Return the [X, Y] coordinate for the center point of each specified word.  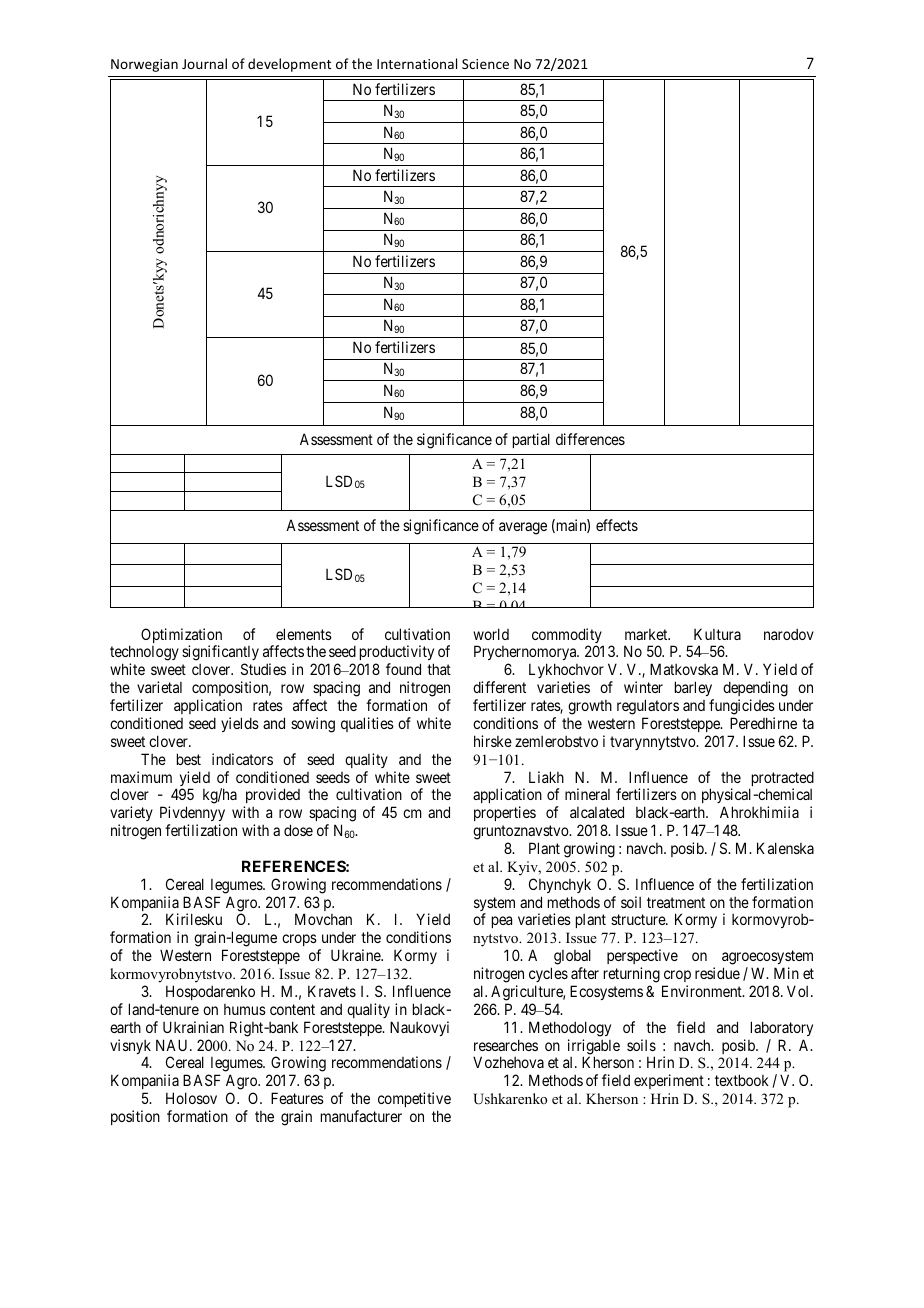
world [491, 634]
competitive [414, 1099]
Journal [204, 63]
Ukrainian [193, 1027]
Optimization [181, 637]
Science [485, 64]
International [417, 63]
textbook [742, 1080]
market [647, 634]
